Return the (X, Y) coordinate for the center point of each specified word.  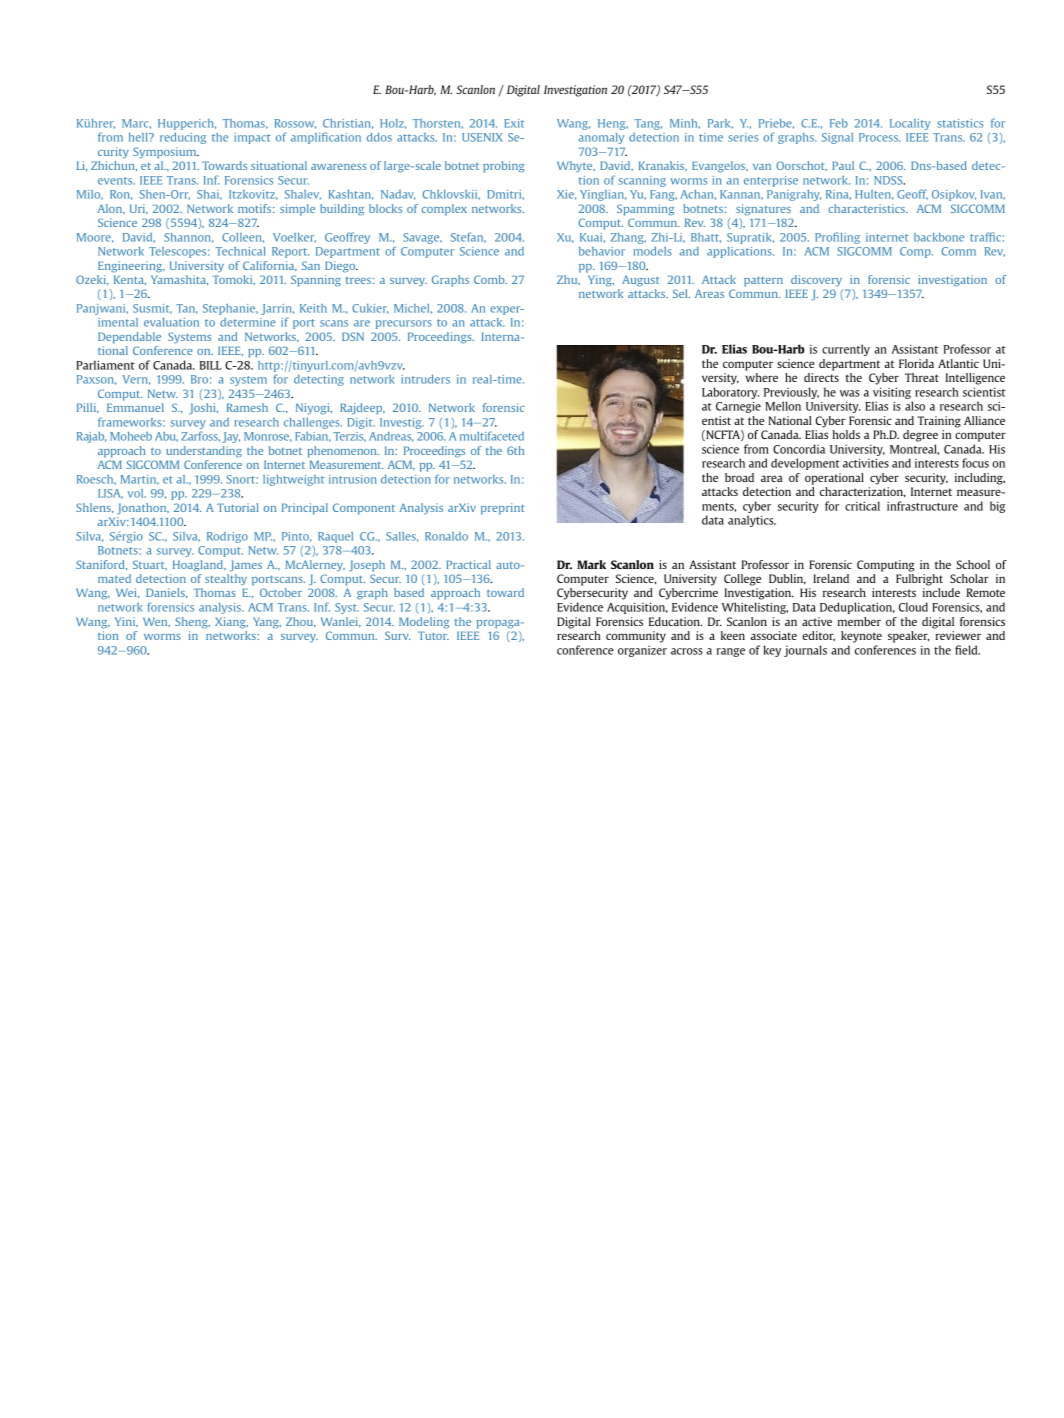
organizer (642, 651)
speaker (908, 637)
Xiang (231, 623)
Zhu (568, 280)
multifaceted (492, 436)
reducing (183, 138)
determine (248, 322)
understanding (204, 452)
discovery (816, 280)
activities (866, 463)
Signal (837, 138)
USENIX (482, 137)
